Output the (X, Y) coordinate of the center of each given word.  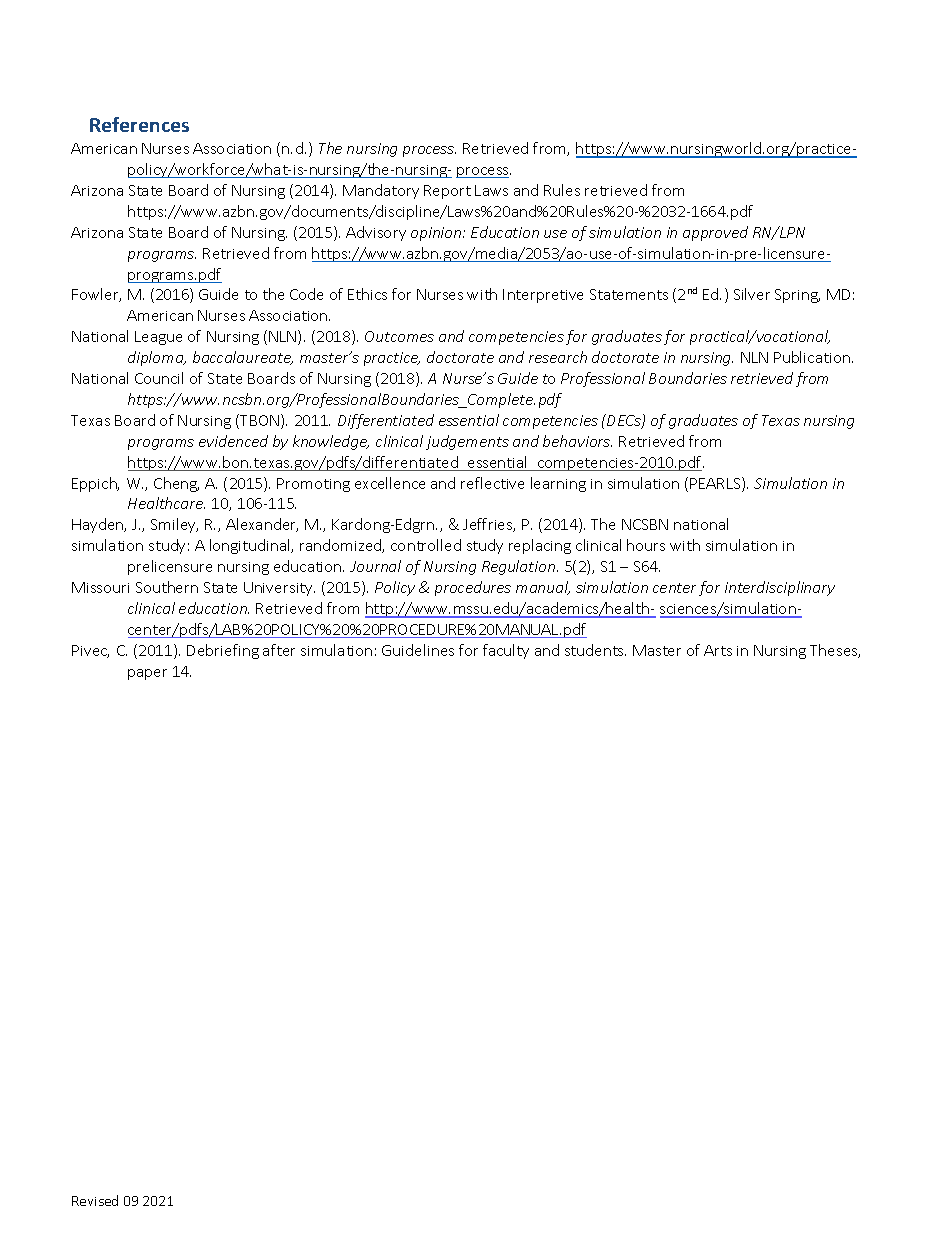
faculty (506, 651)
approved (715, 233)
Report (447, 192)
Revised (95, 1200)
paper (147, 674)
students (595, 650)
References (139, 124)
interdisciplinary (780, 588)
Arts (718, 650)
